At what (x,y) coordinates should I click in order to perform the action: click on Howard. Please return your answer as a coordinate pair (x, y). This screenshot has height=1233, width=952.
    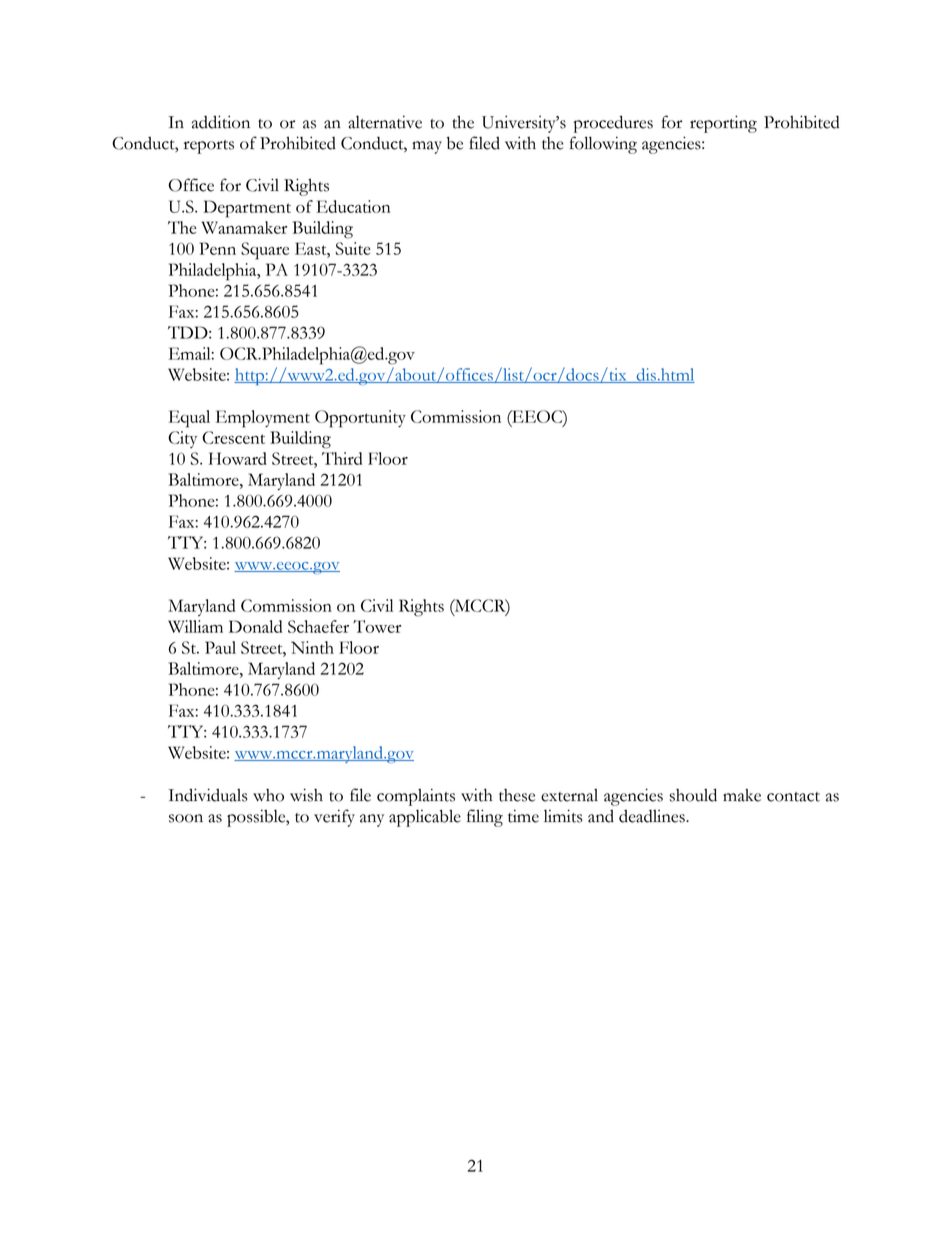
    Looking at the image, I should click on (238, 458).
